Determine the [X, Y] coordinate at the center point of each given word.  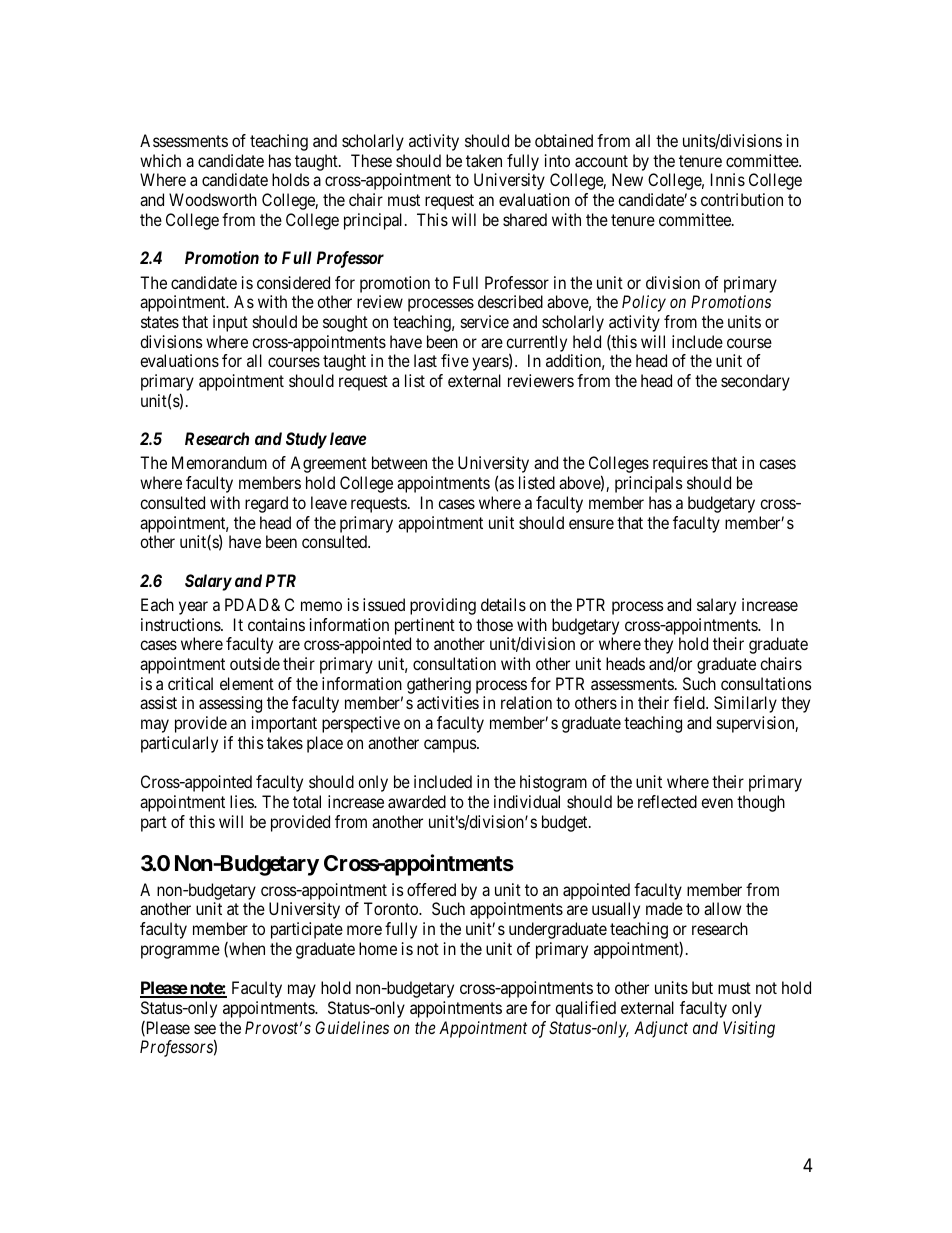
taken [484, 160]
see [205, 1029]
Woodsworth [213, 199]
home [378, 948]
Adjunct [661, 1029]
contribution [742, 199]
